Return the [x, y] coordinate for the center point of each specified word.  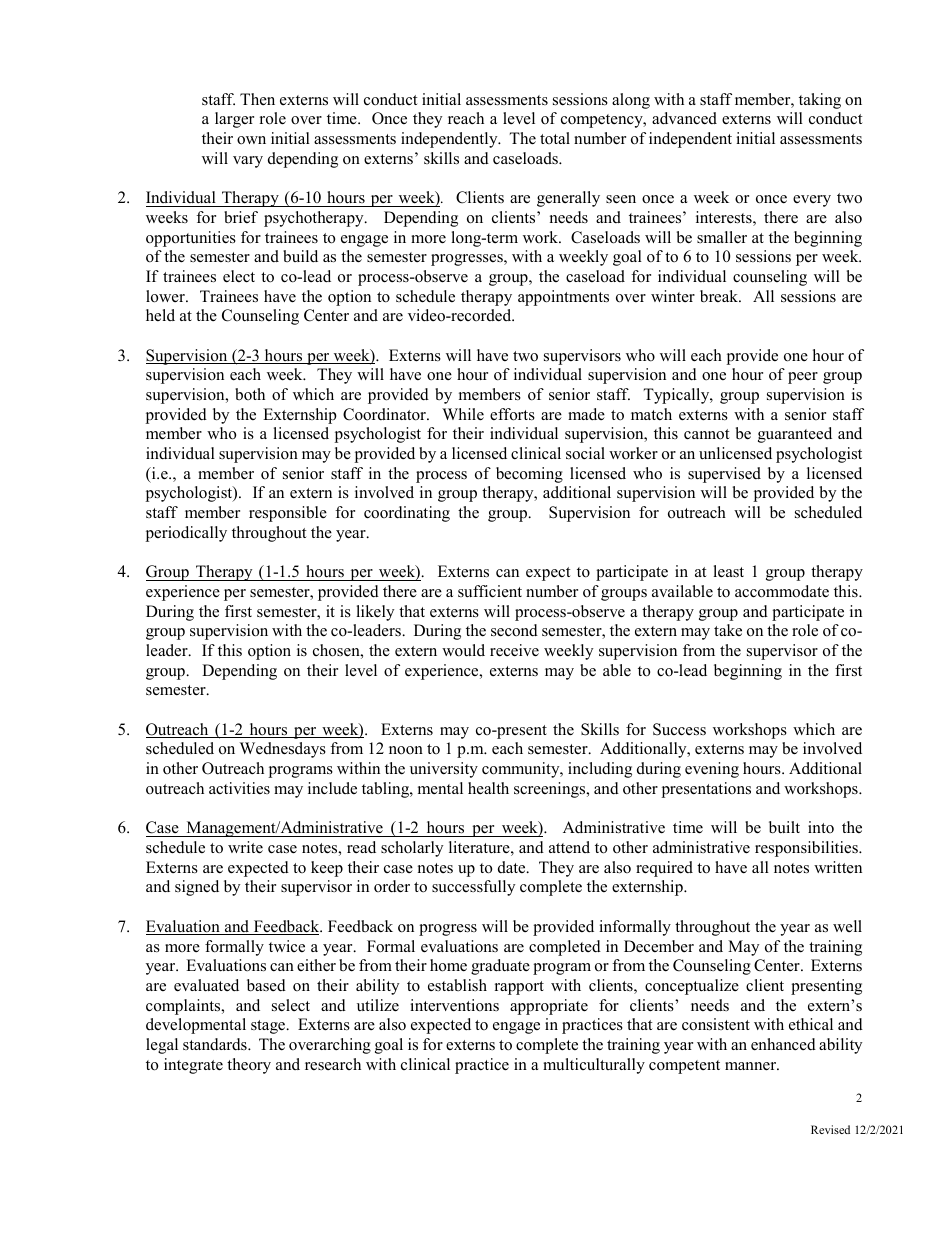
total [555, 138]
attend [569, 847]
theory [249, 1066]
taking [820, 101]
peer [803, 378]
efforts [512, 414]
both [250, 394]
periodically [186, 534]
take [728, 630]
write [245, 847]
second [514, 630]
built [784, 827]
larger [234, 120]
